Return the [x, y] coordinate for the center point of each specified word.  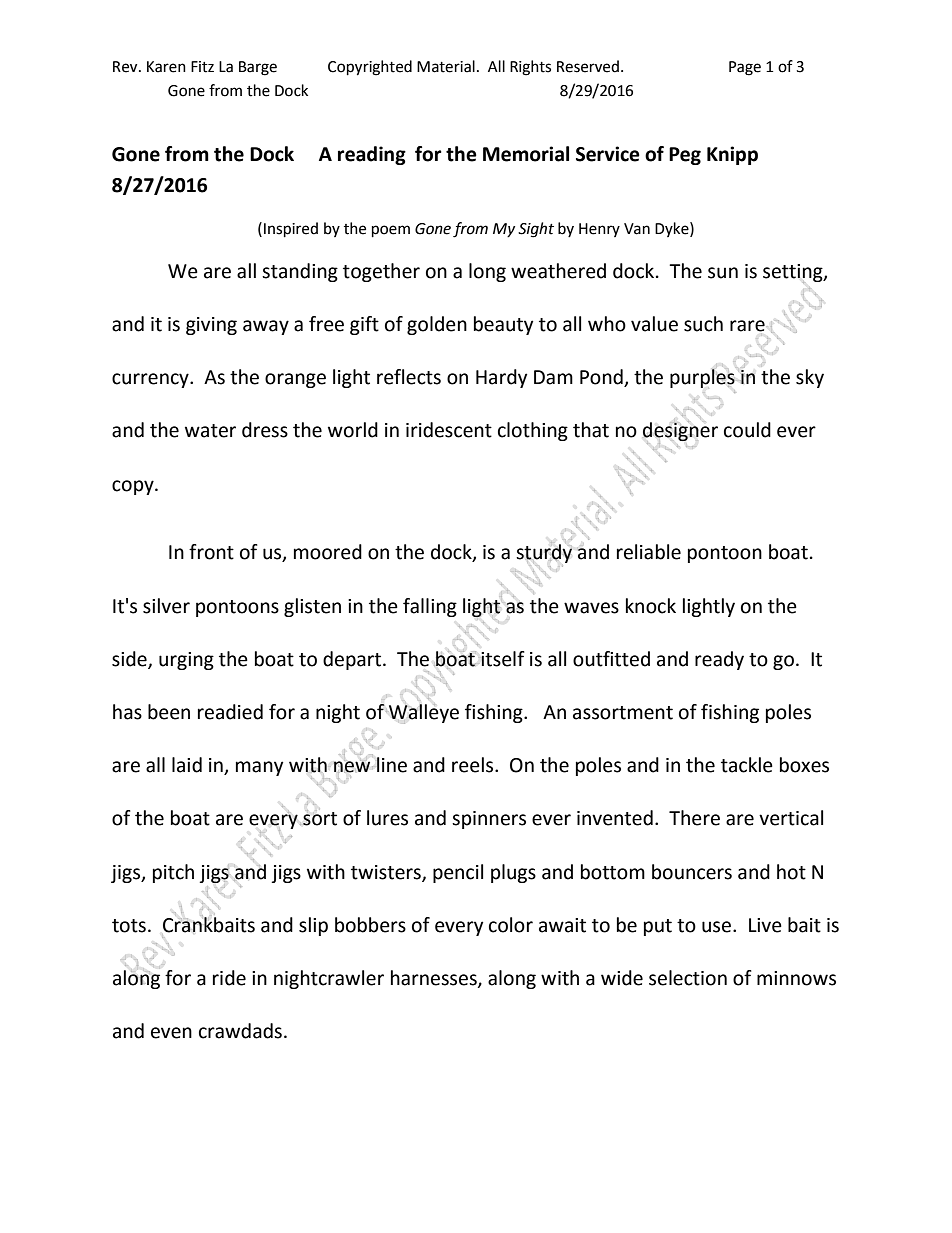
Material [446, 66]
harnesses [435, 979]
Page [745, 68]
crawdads [240, 1031]
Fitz [202, 67]
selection [688, 978]
